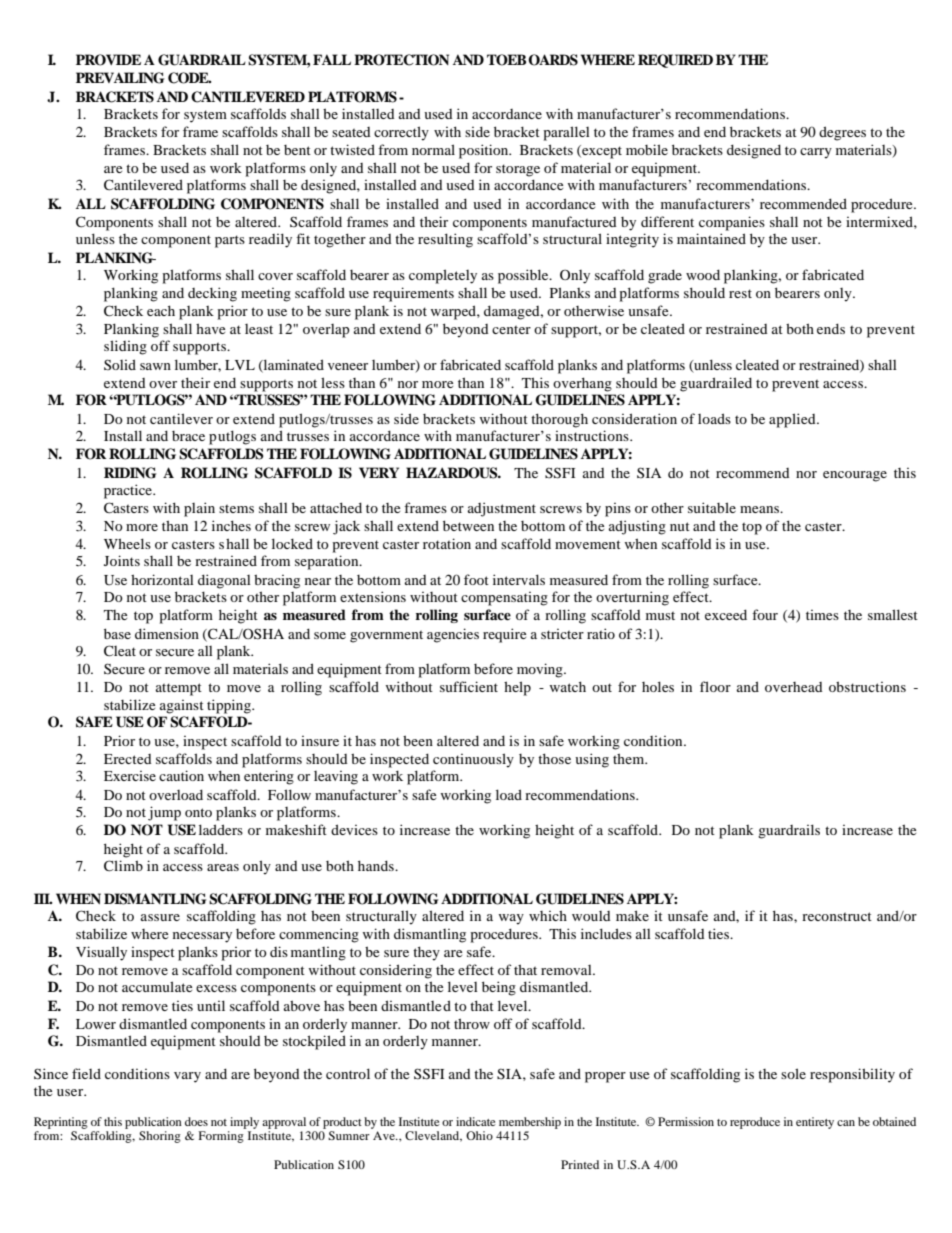 The image size is (952, 1233). I want to click on four, so click(765, 614).
